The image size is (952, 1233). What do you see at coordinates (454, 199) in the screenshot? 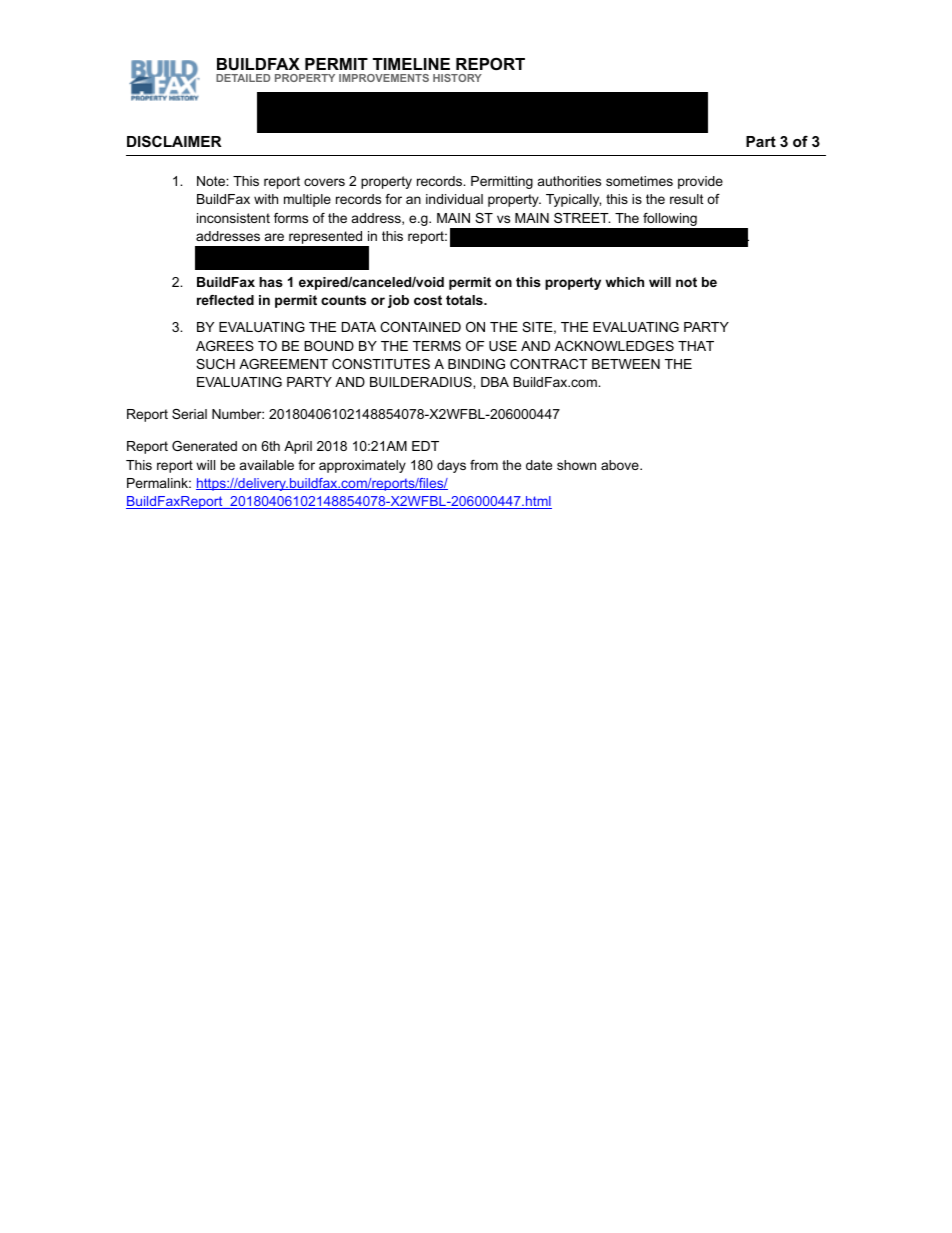
I see `individual` at bounding box center [454, 199].
